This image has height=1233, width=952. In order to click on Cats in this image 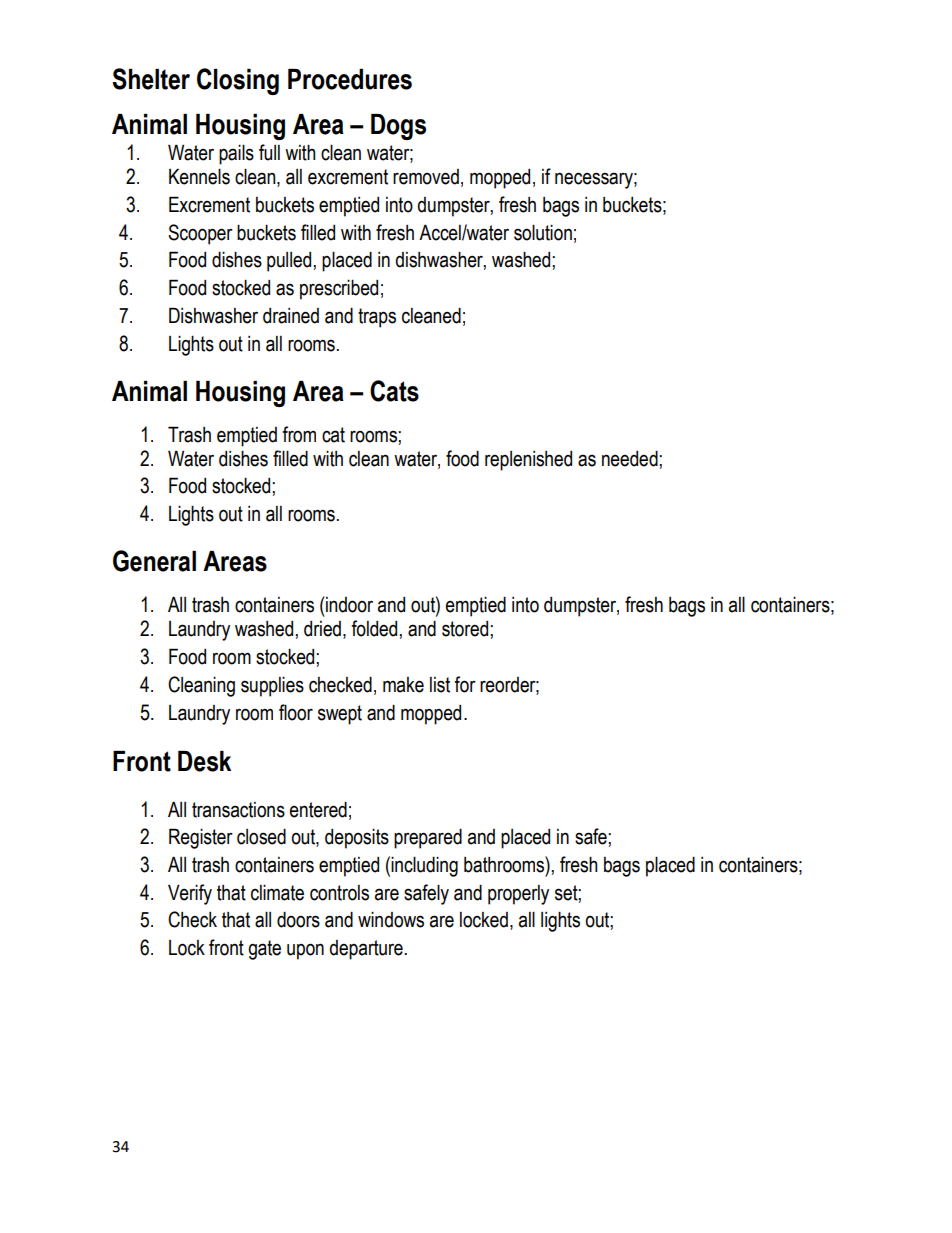, I will do `click(394, 391)`.
